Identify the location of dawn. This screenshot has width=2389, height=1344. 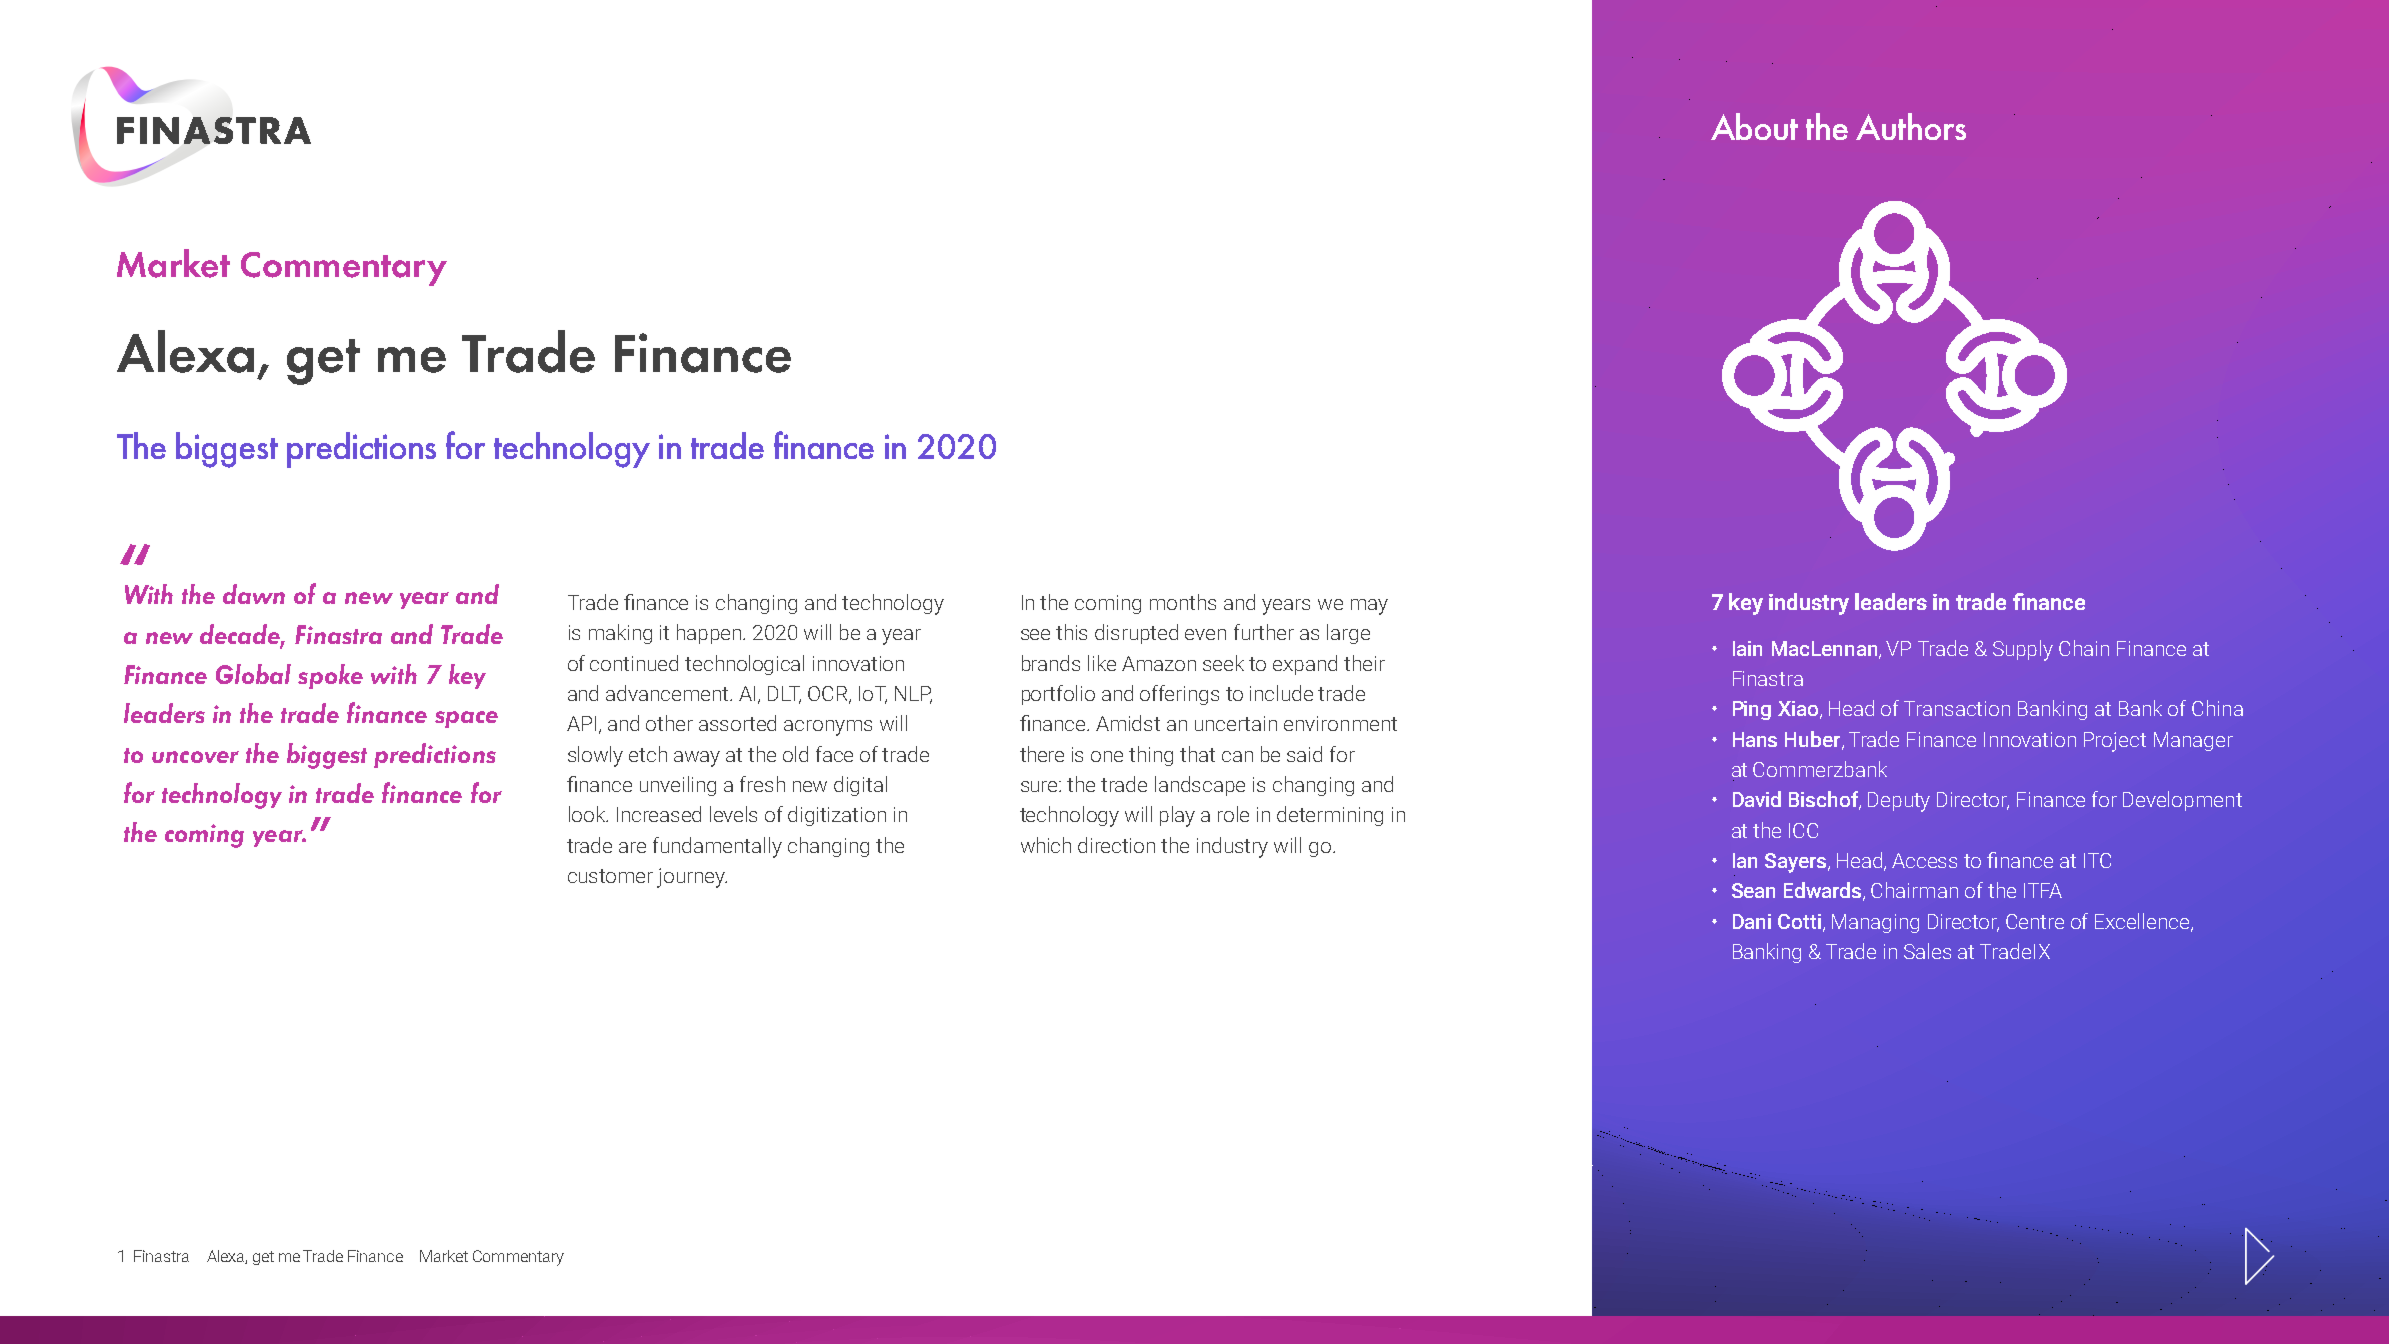
(254, 594).
